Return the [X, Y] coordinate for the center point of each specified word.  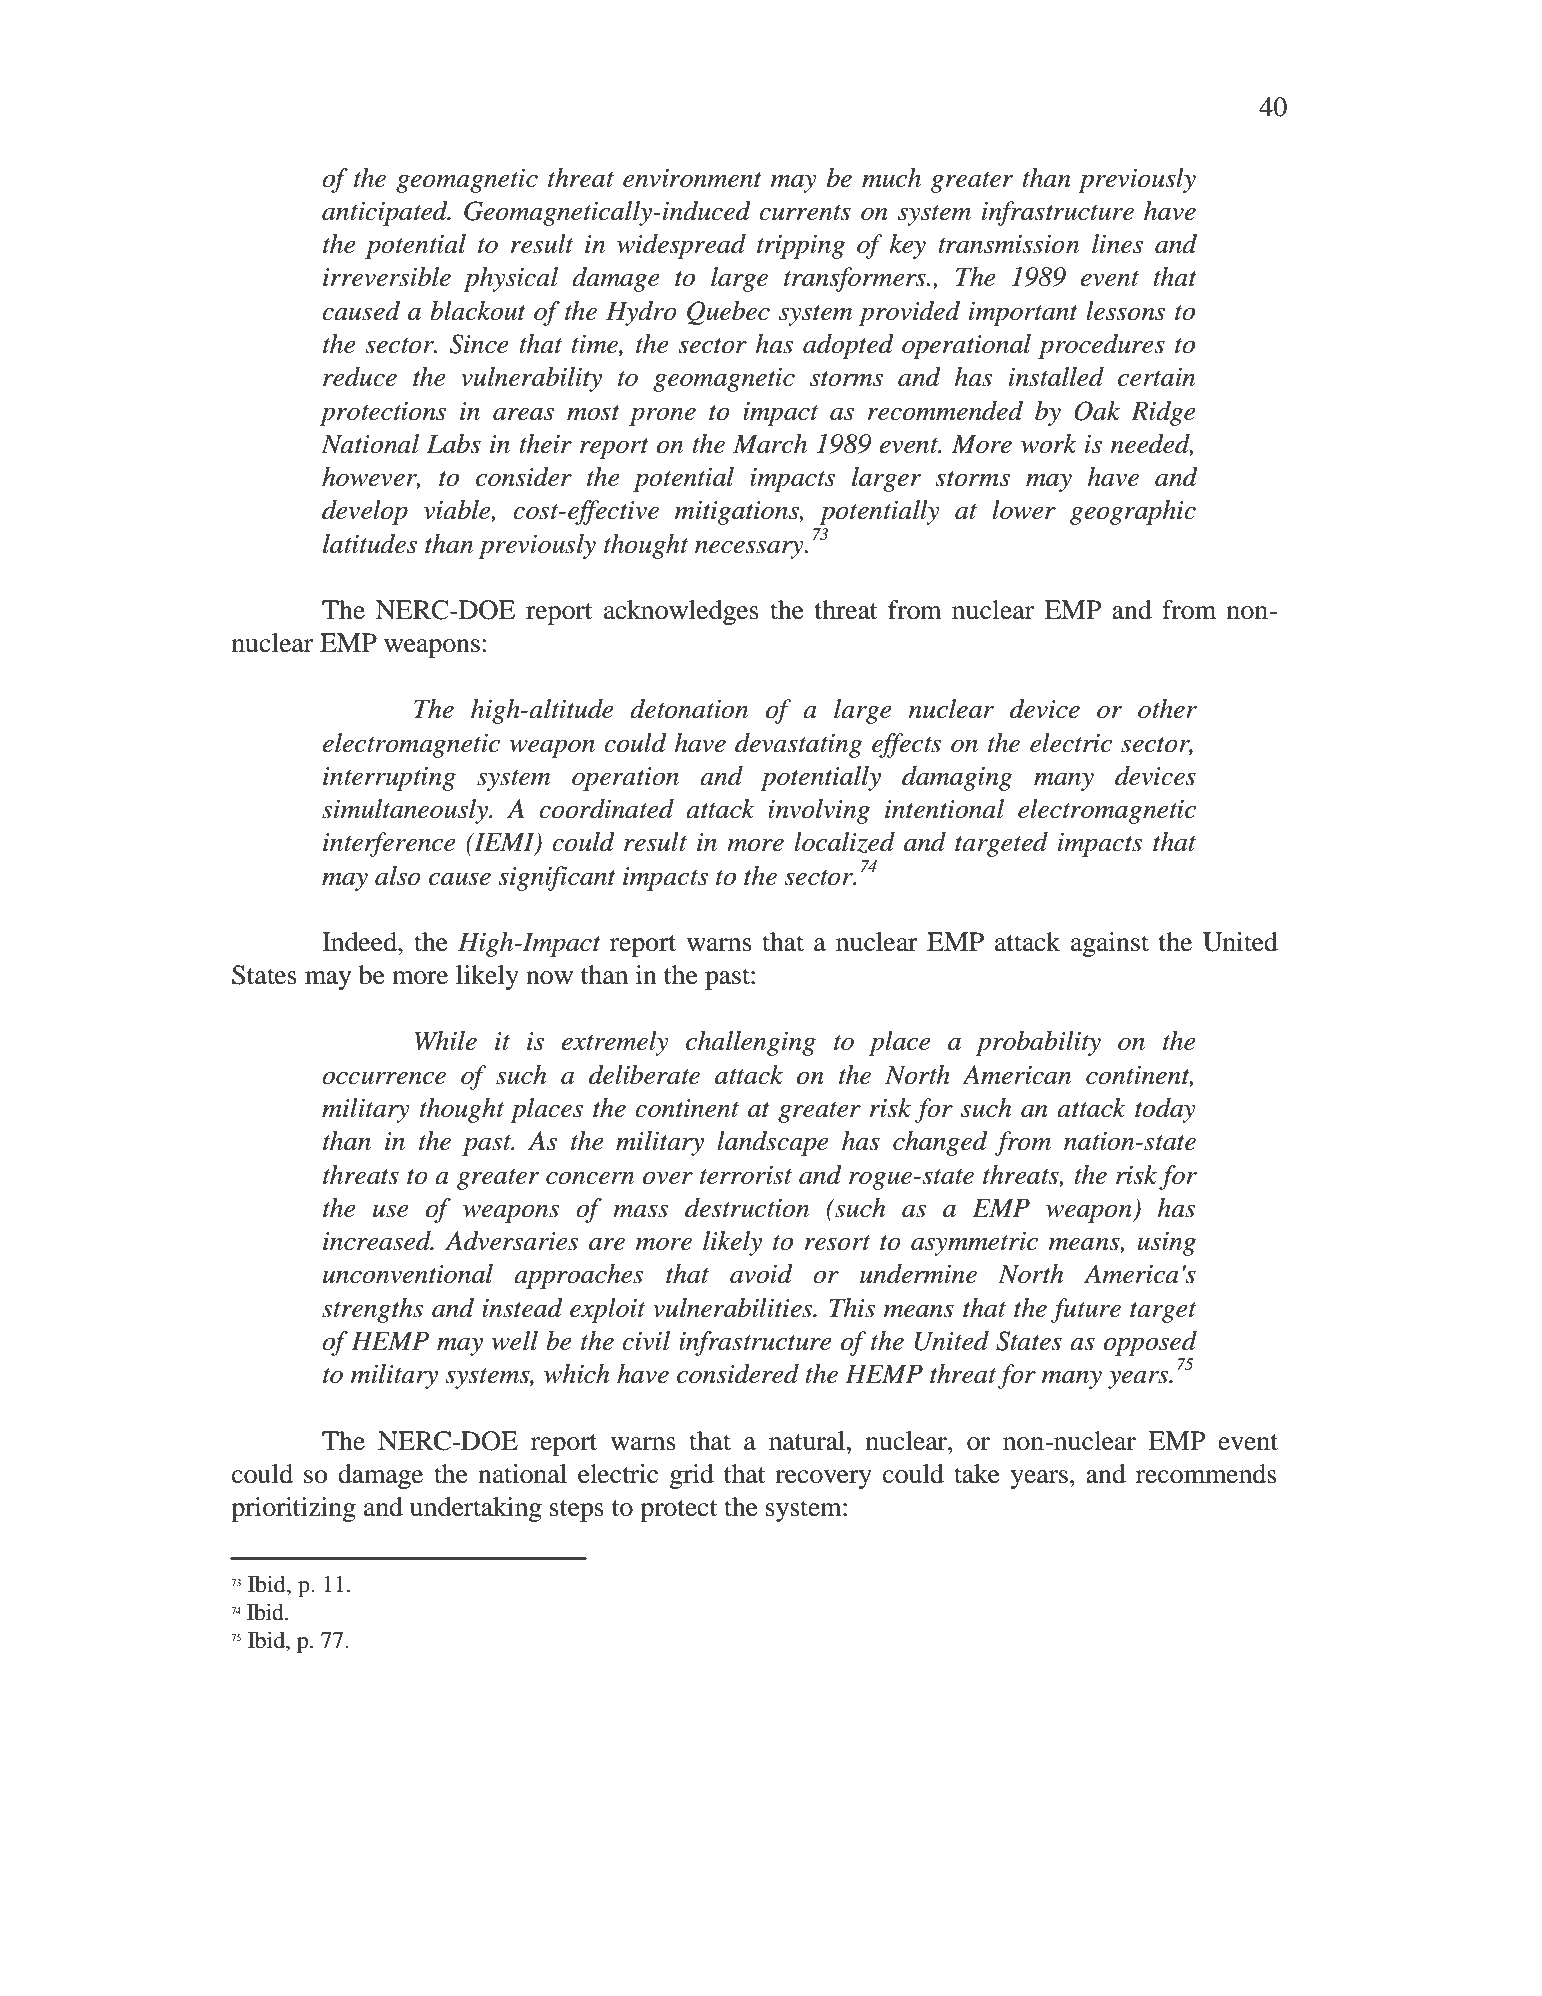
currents [805, 213]
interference [389, 844]
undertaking [476, 1509]
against [1110, 944]
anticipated [386, 213]
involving [819, 811]
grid [692, 1476]
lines [1117, 244]
